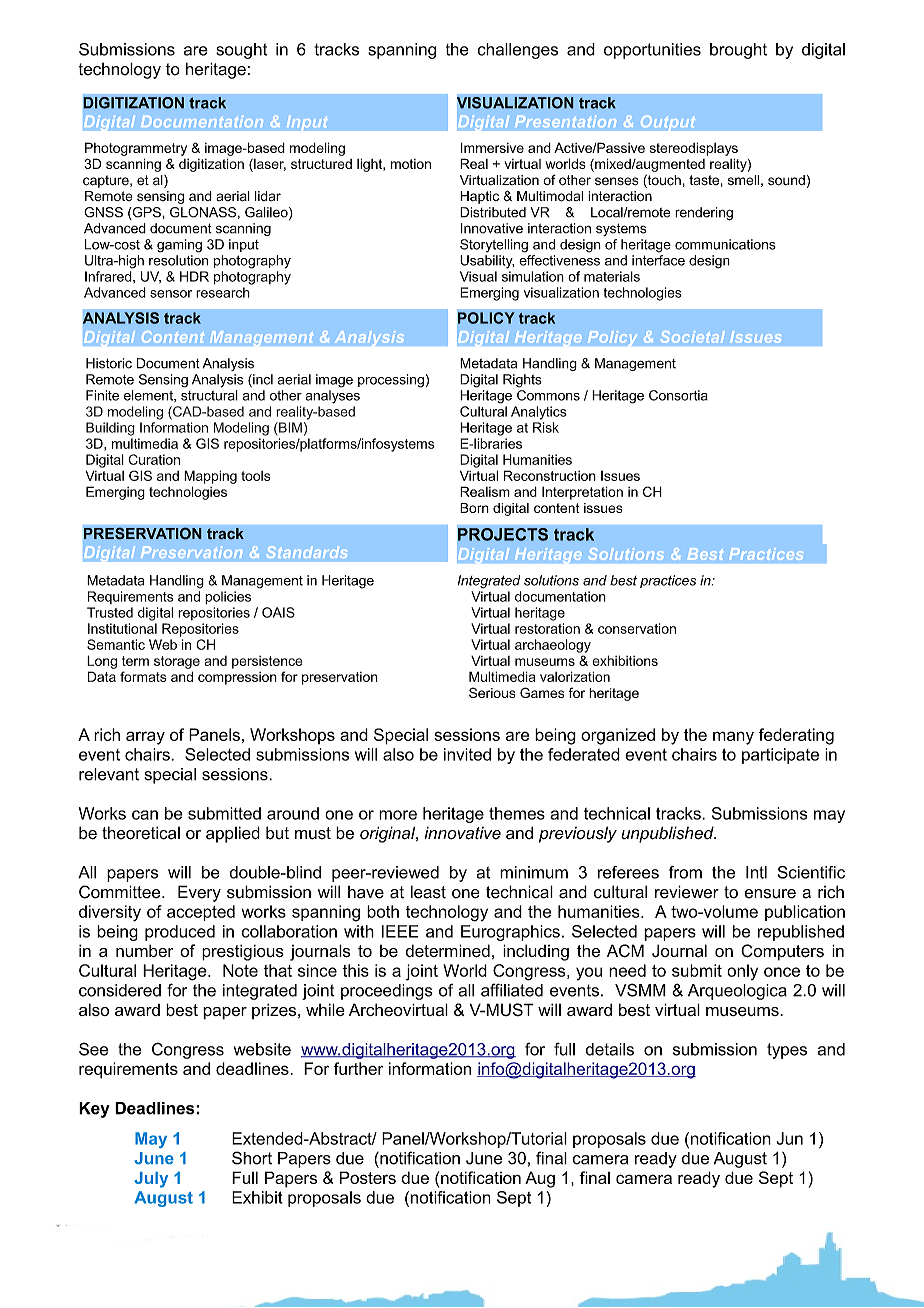  What do you see at coordinates (241, 51) in the screenshot?
I see `sought` at bounding box center [241, 51].
